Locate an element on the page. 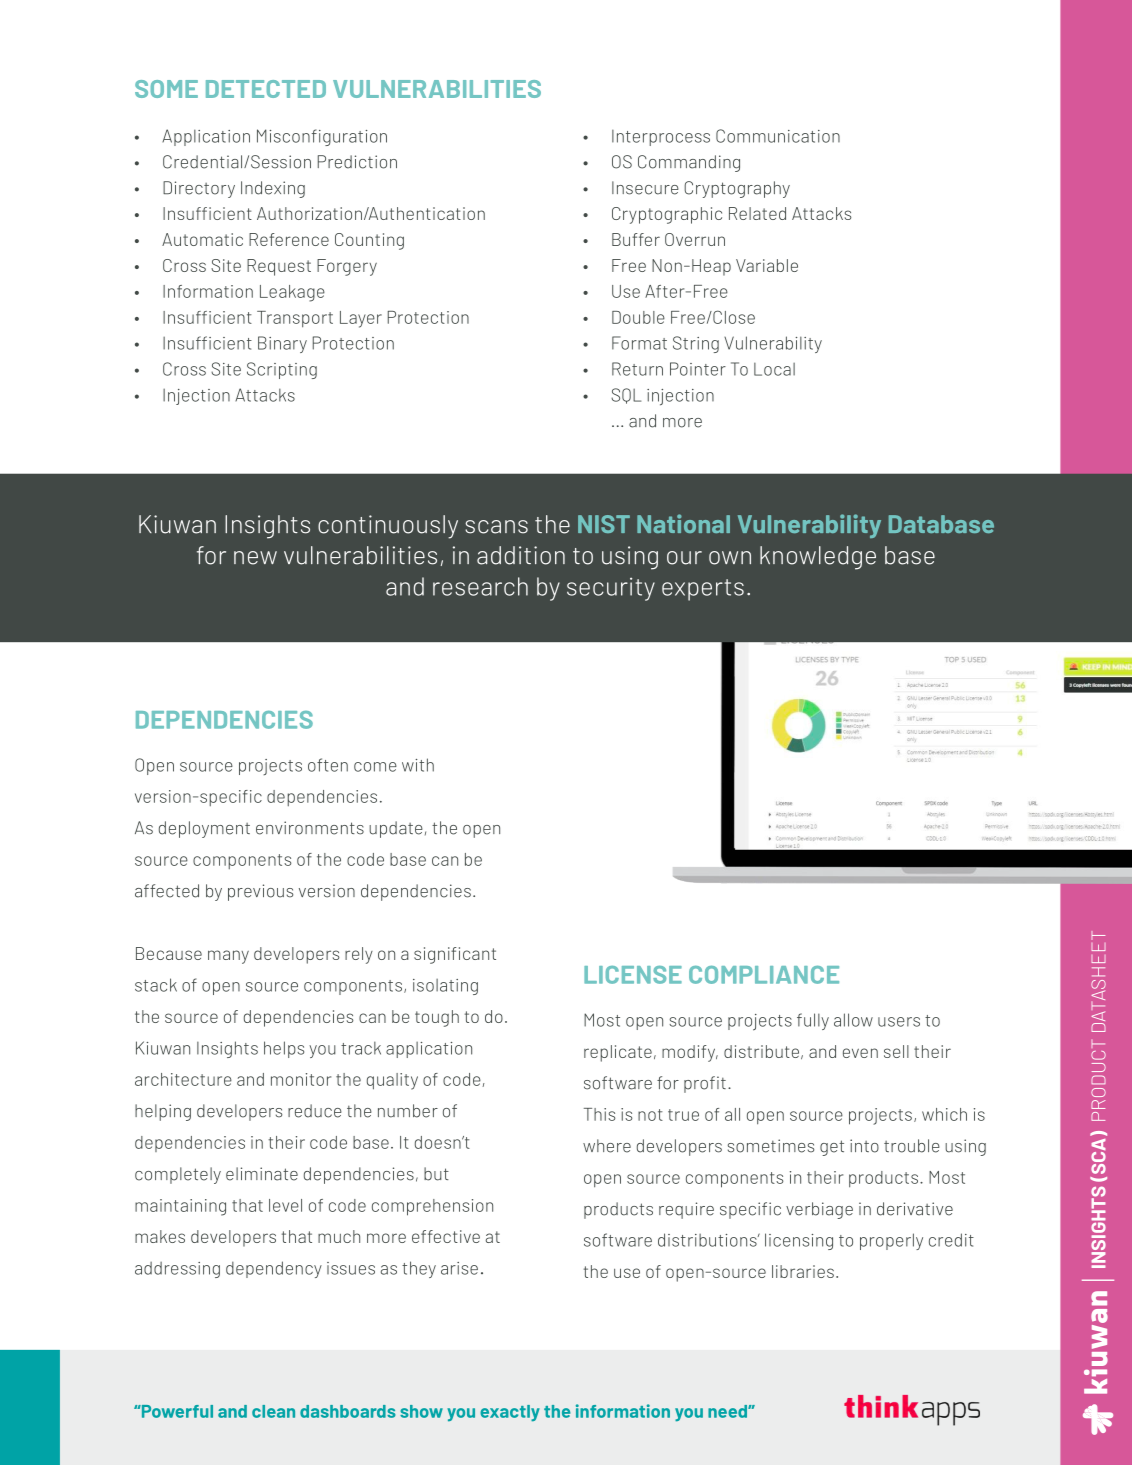  DETECTED is located at coordinates (266, 89).
